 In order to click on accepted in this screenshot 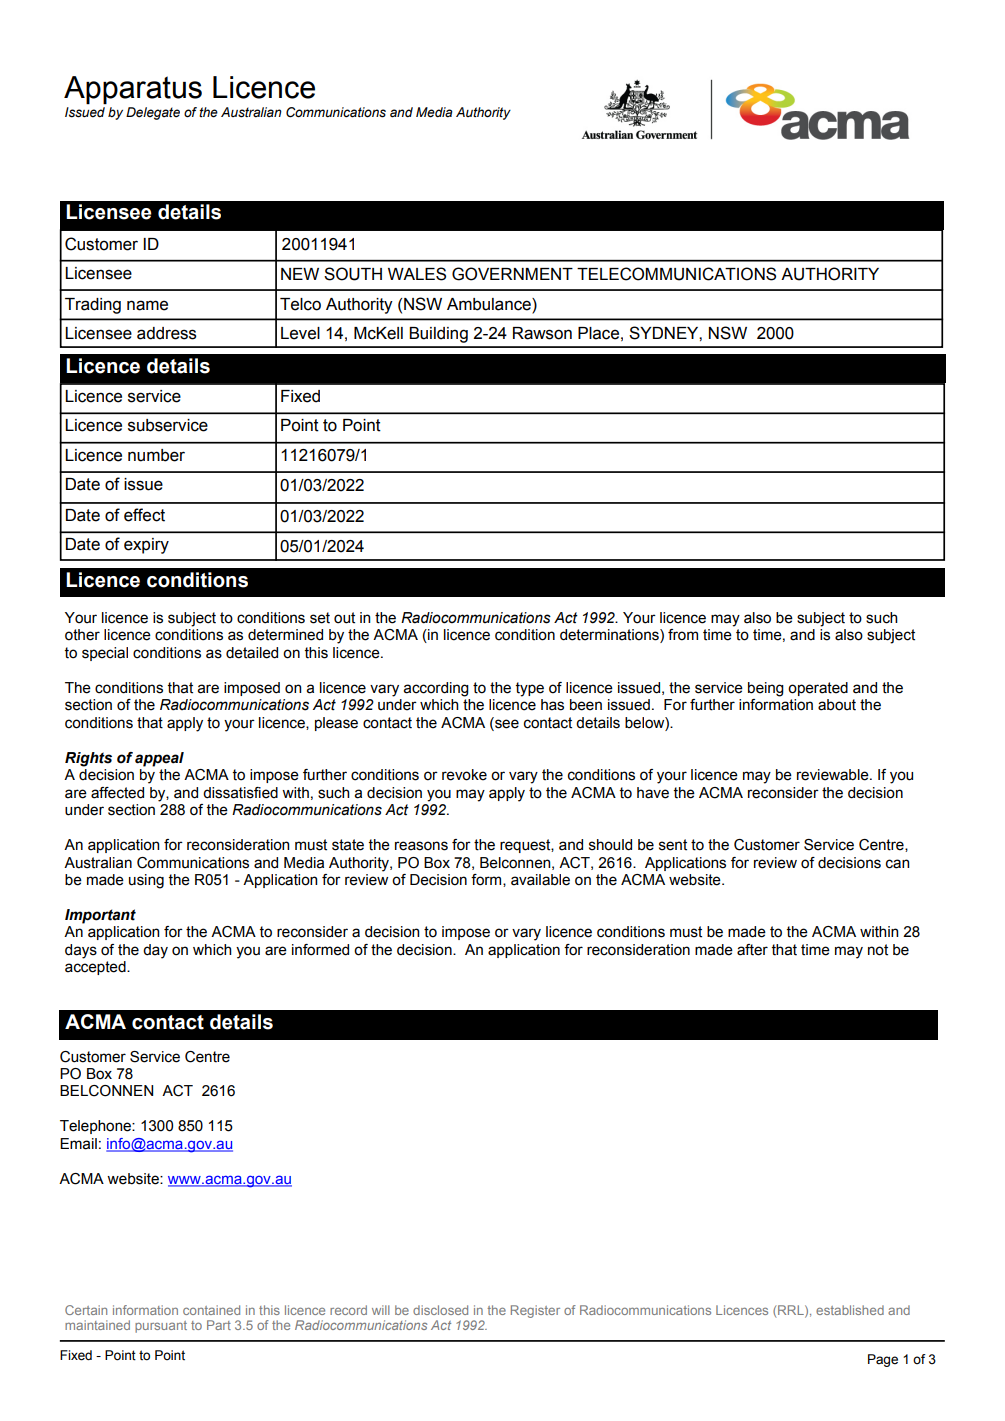, I will do `click(96, 968)`.
